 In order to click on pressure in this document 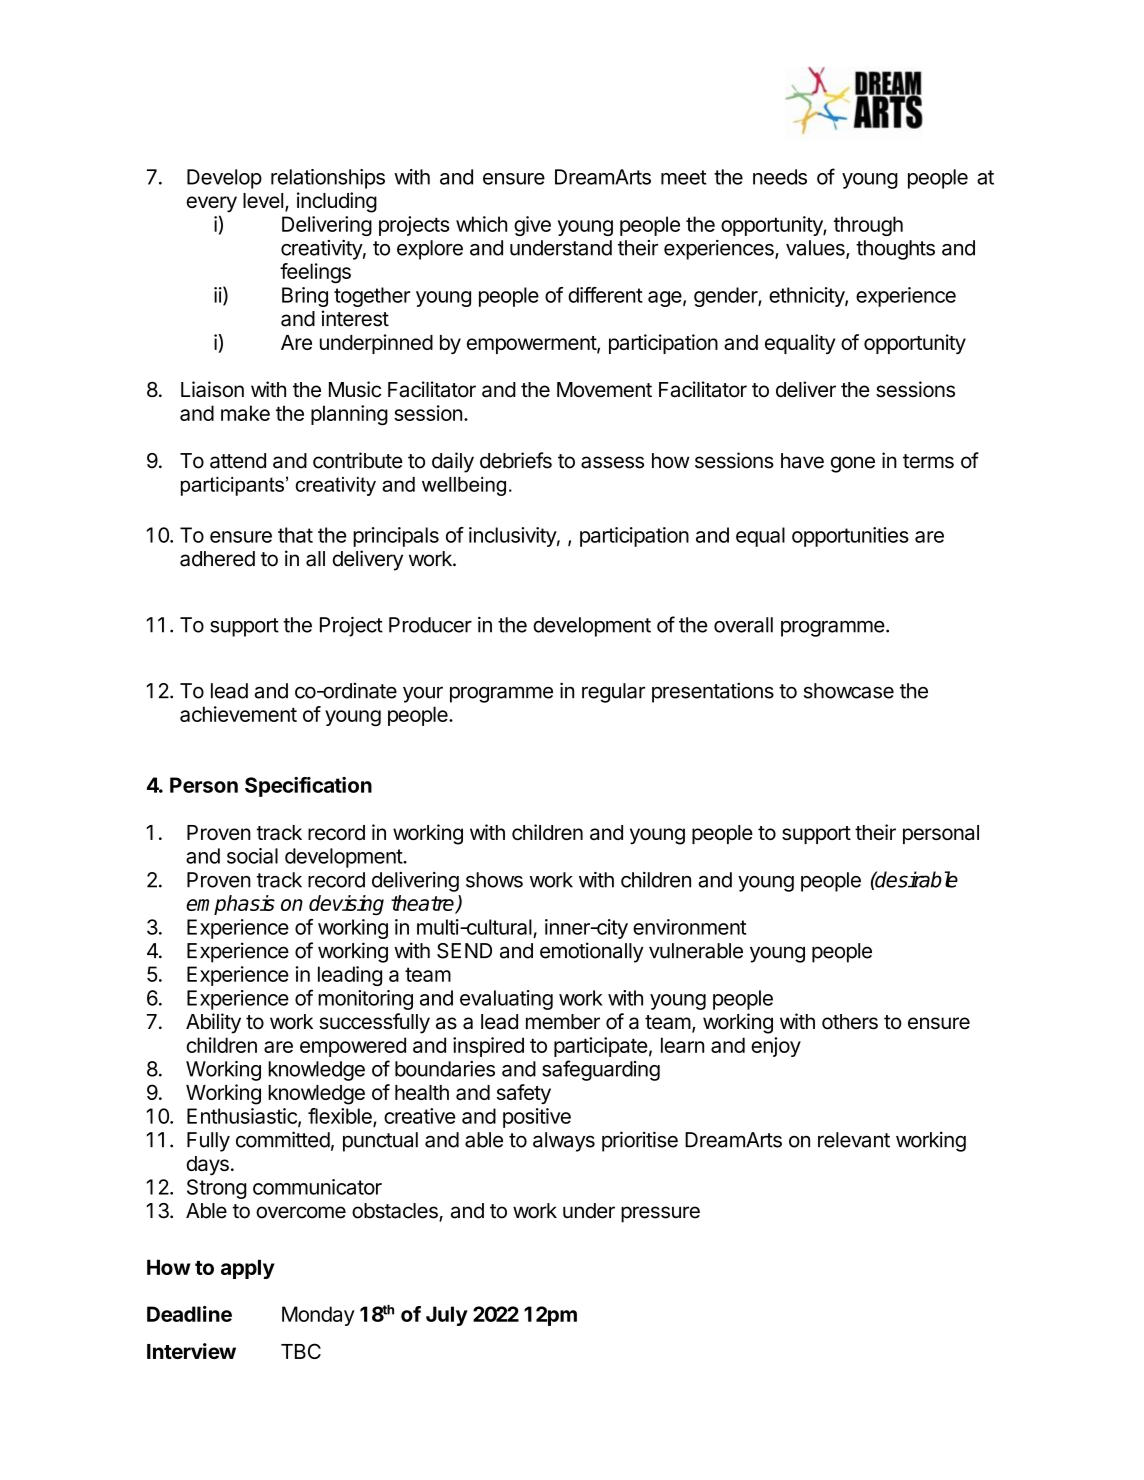, I will do `click(660, 1214)`.
